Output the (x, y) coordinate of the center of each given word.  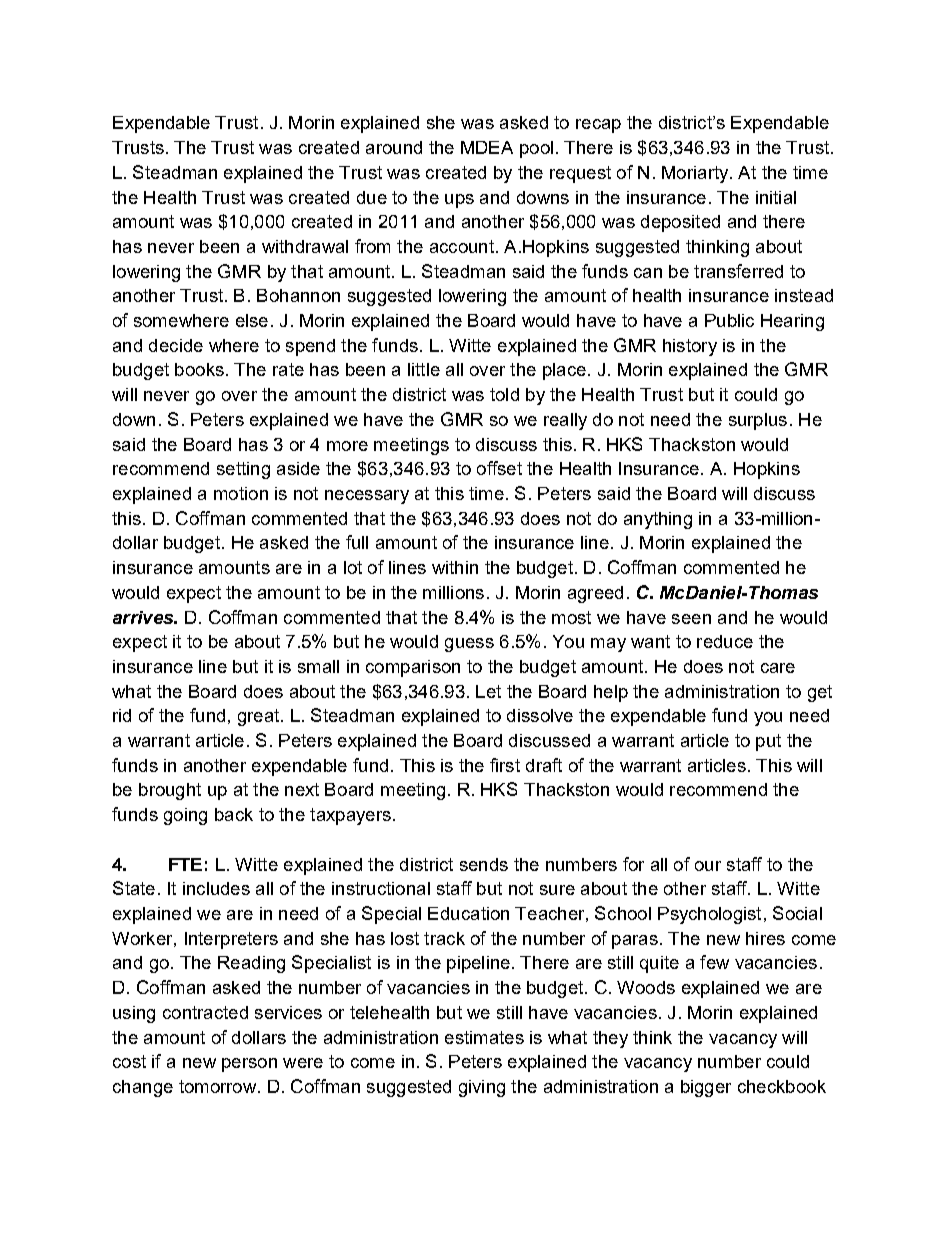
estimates (484, 1037)
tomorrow (219, 1086)
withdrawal (305, 246)
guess (469, 645)
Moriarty (696, 174)
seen (691, 619)
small (318, 666)
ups (459, 201)
